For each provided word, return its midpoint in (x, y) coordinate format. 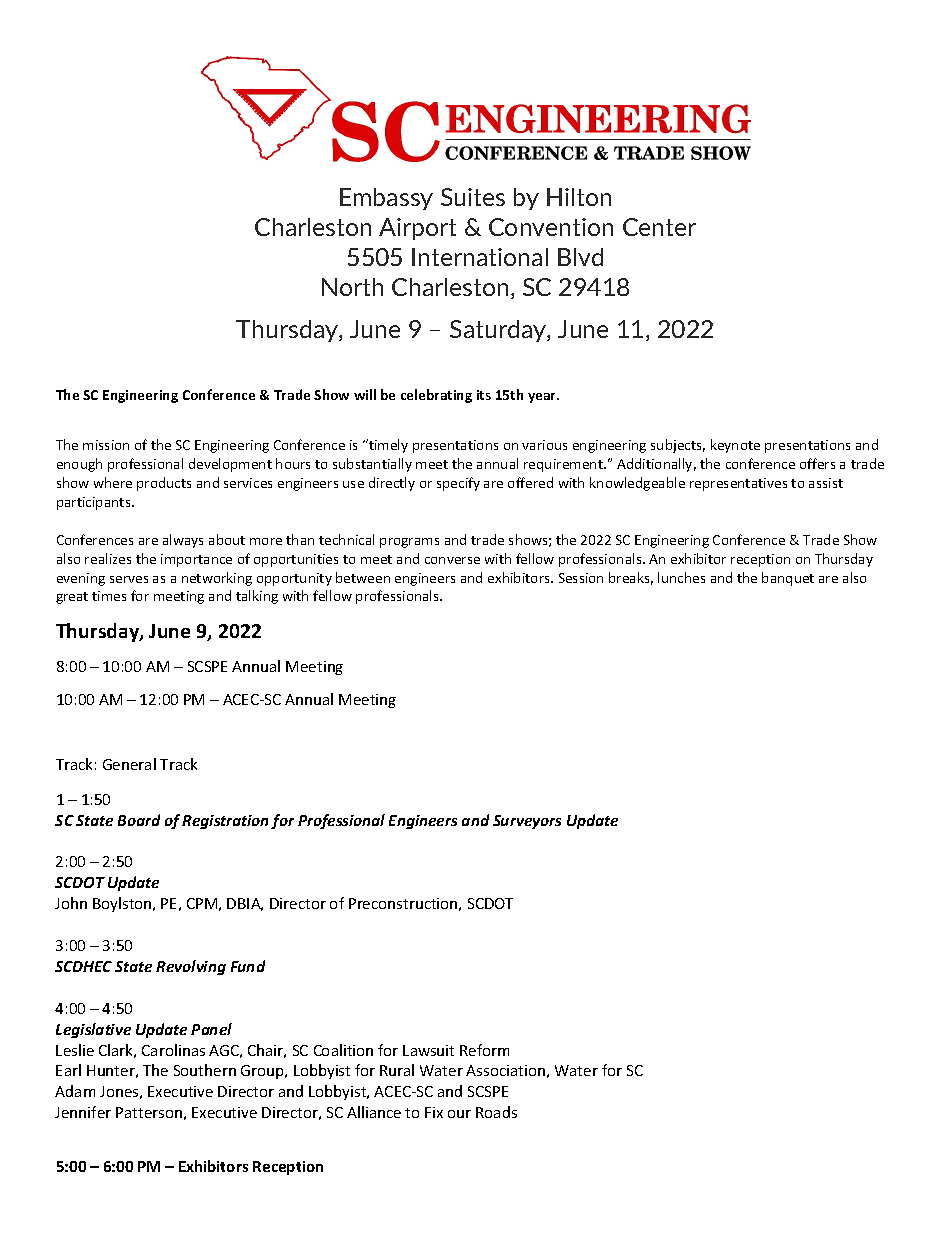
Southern (205, 1070)
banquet (788, 579)
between (363, 577)
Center (659, 227)
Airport (417, 229)
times (109, 596)
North (352, 287)
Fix (434, 1112)
